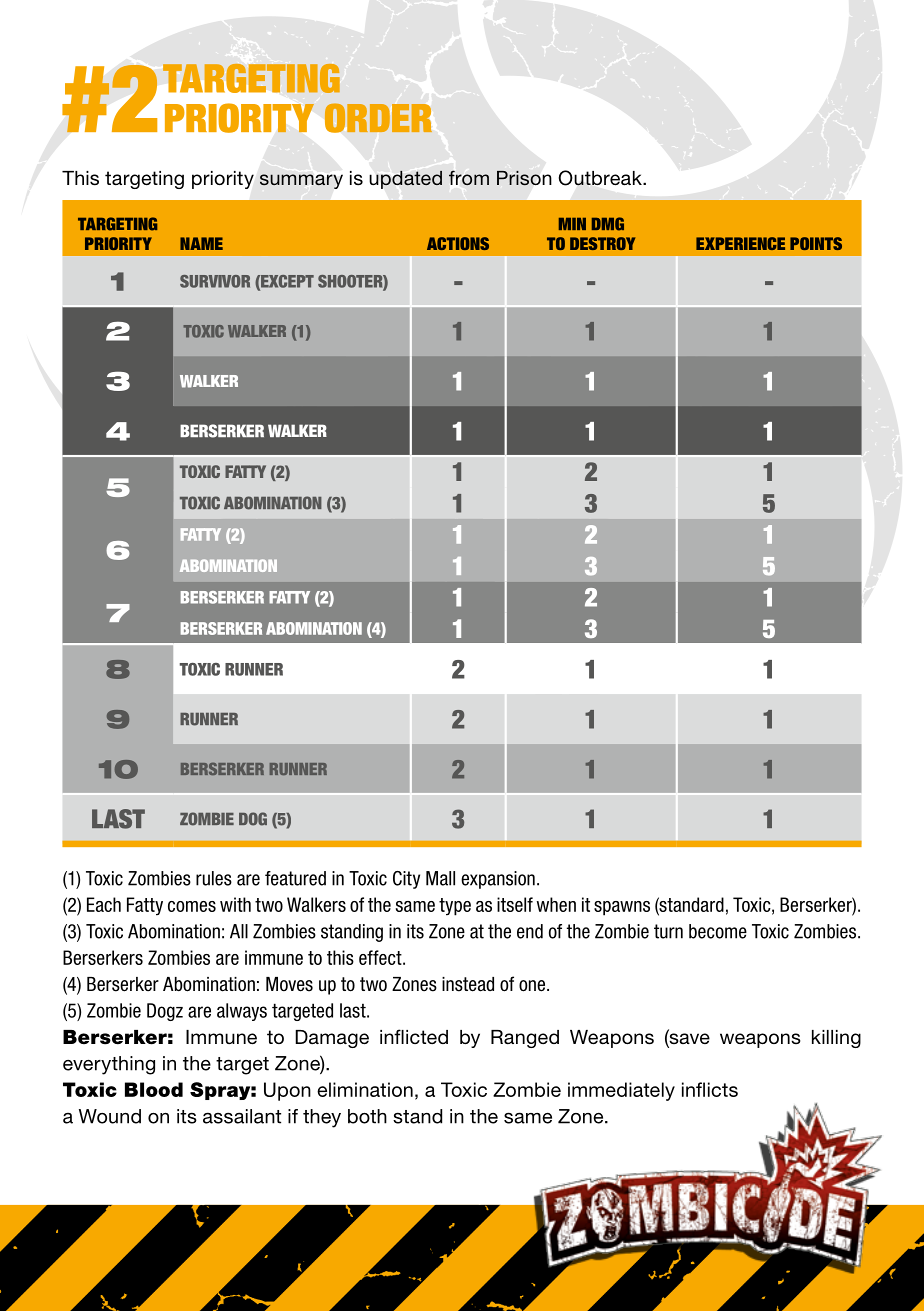 The width and height of the document is (924, 1311). I want to click on summary, so click(301, 181).
